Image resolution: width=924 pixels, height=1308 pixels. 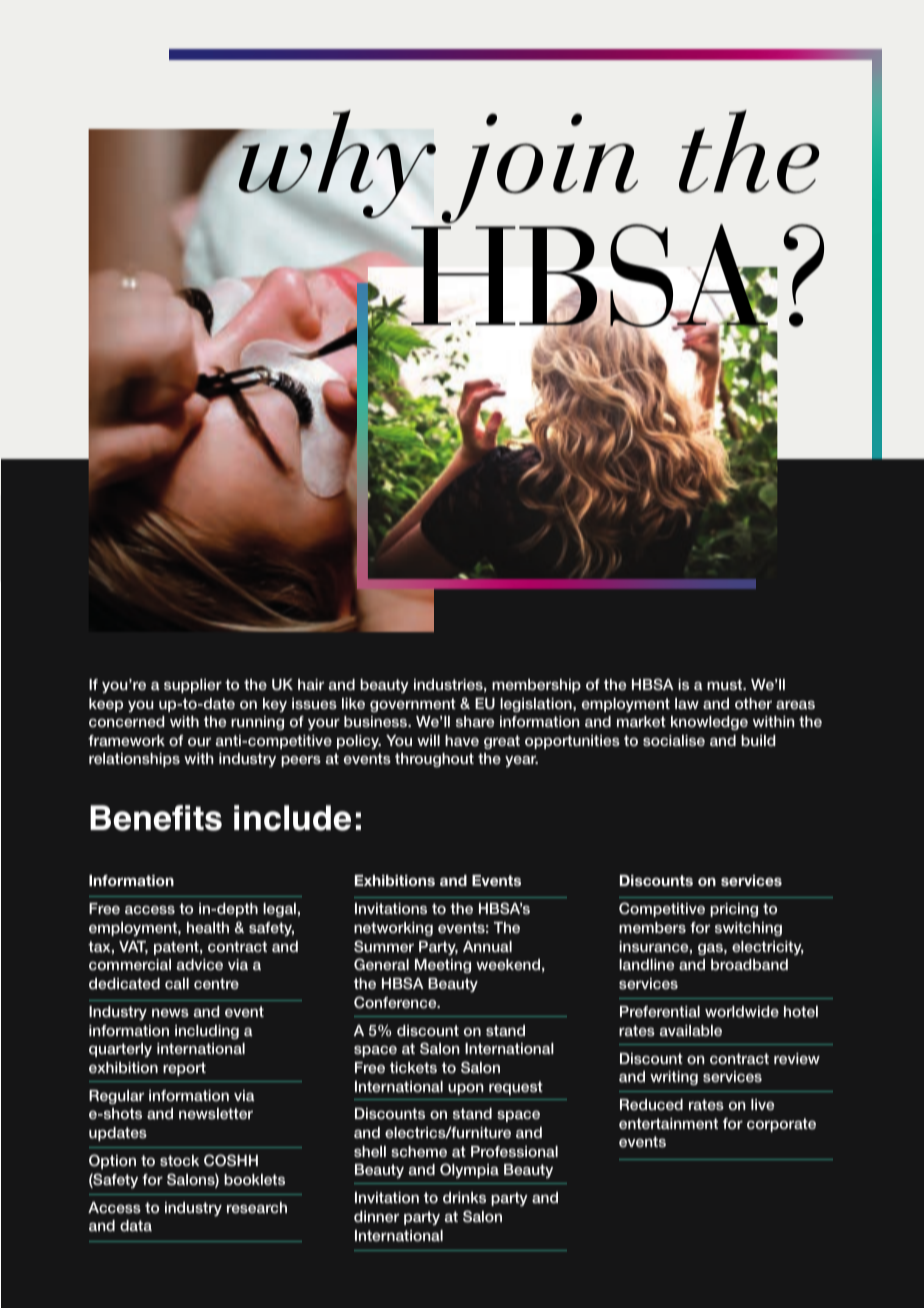 I want to click on corporate, so click(x=781, y=1125).
